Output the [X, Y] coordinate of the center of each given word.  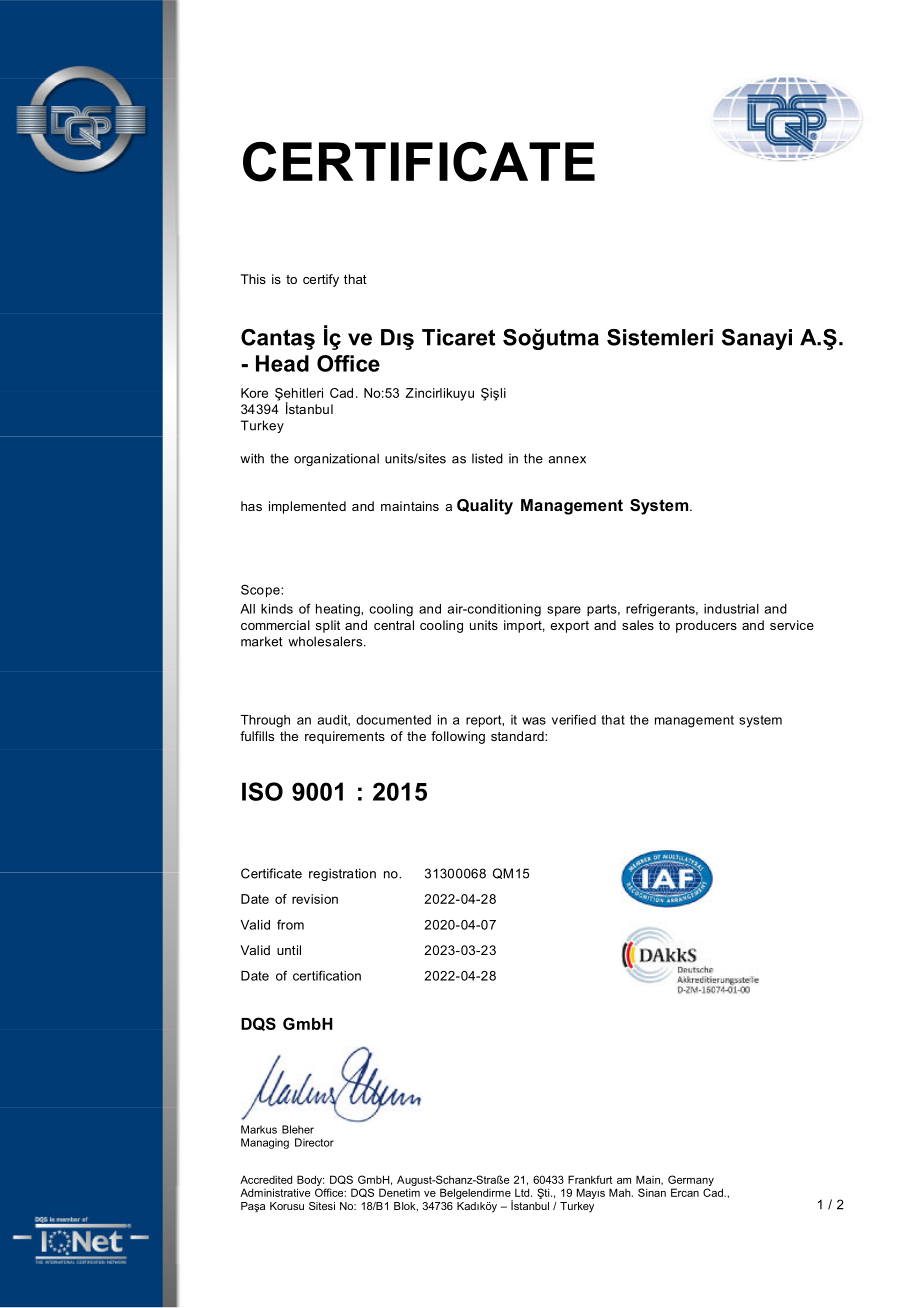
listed [487, 458]
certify [321, 280]
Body [310, 1182]
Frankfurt [590, 1179]
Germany [691, 1182]
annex [567, 460]
